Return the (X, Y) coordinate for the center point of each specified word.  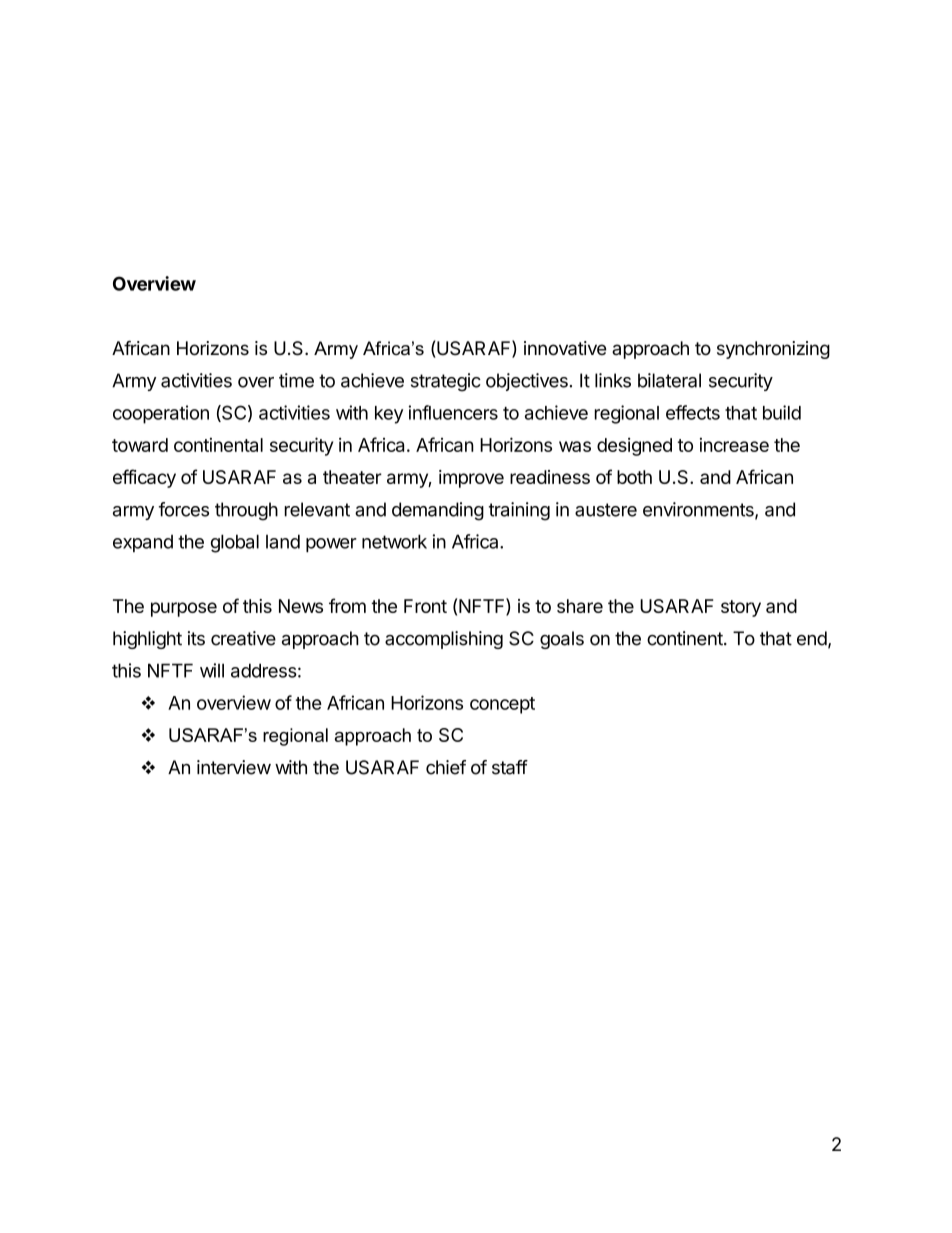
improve (471, 479)
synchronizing (773, 350)
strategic (446, 382)
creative (243, 638)
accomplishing (444, 640)
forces (184, 509)
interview (234, 767)
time (296, 380)
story (741, 608)
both (634, 477)
